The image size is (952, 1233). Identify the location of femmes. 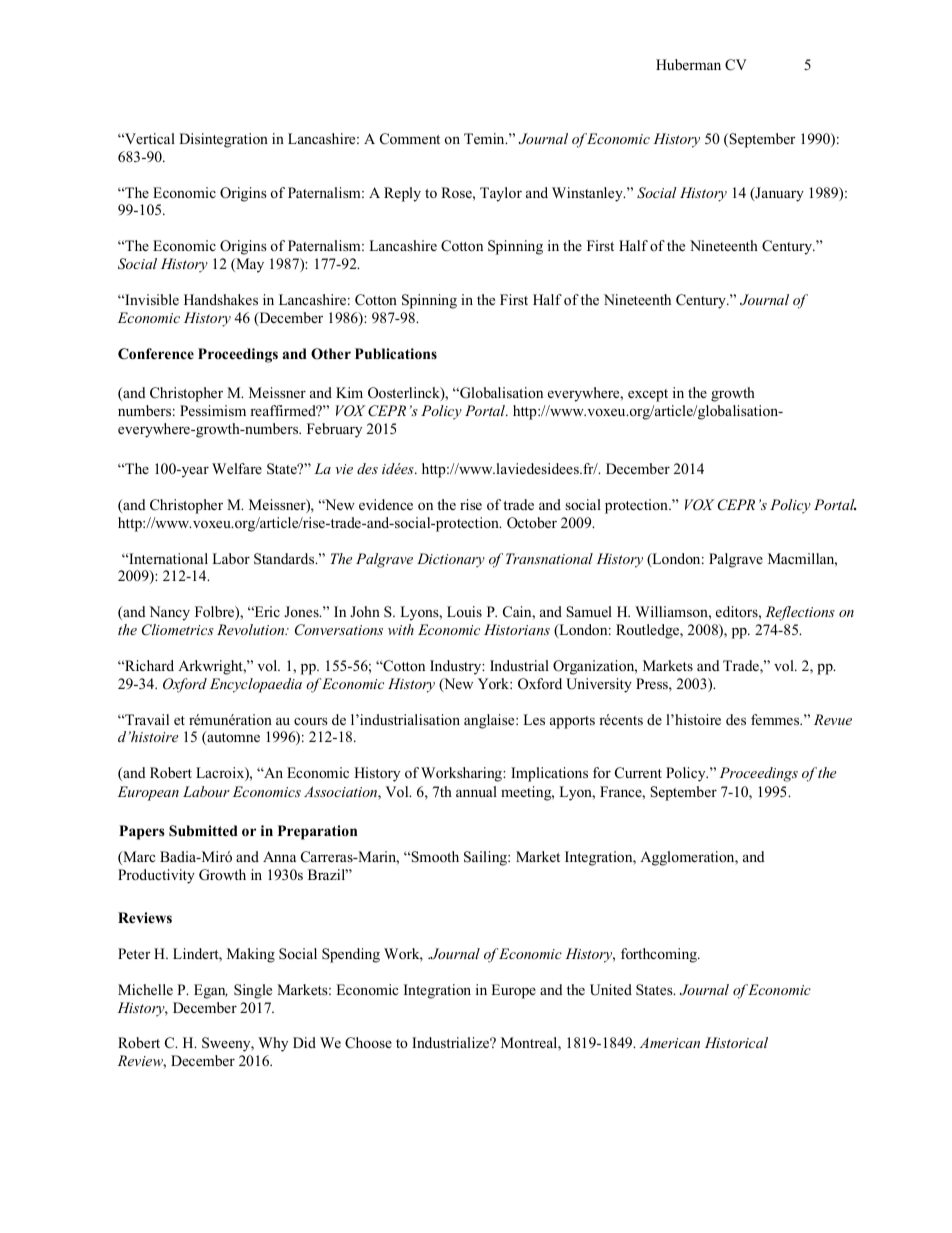
(776, 719).
